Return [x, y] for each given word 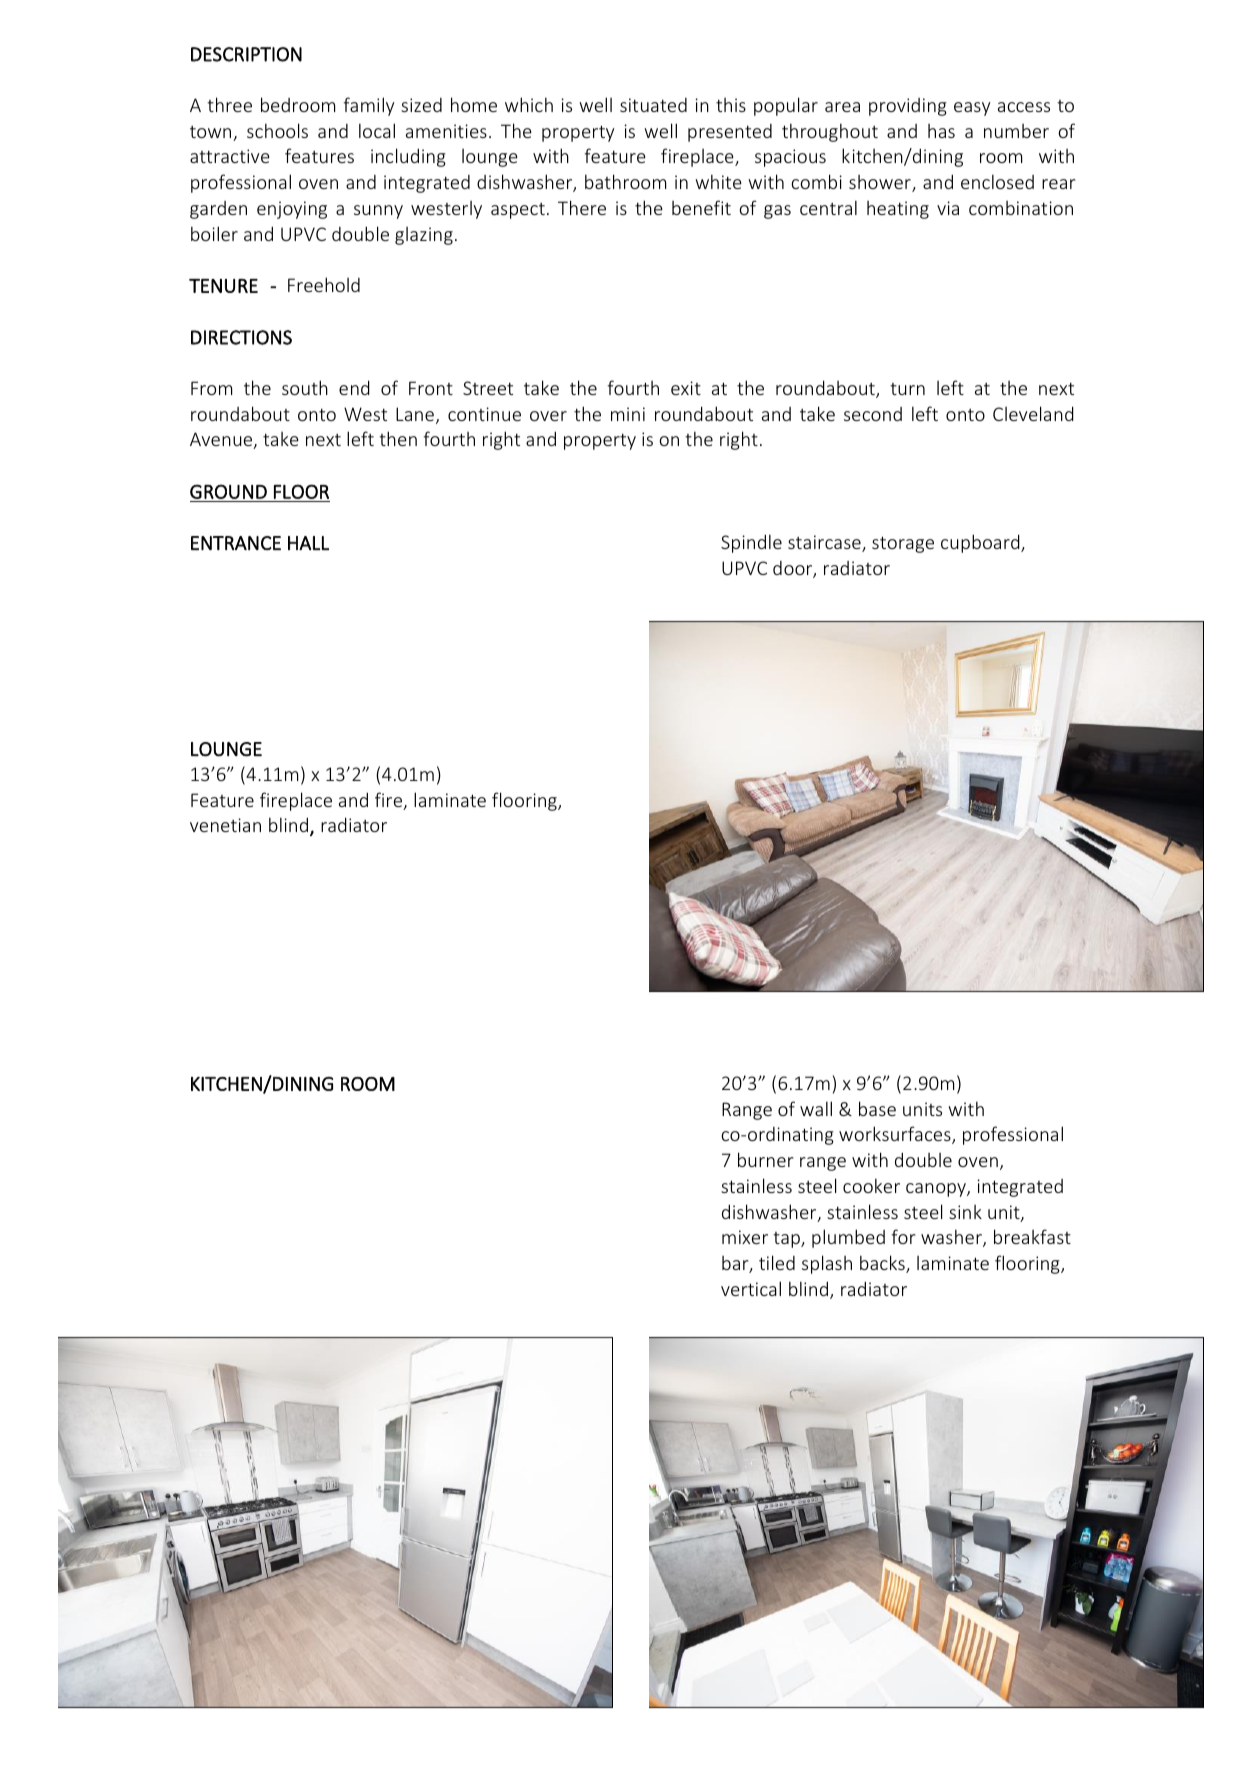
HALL [308, 543]
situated [653, 105]
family [369, 106]
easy [972, 109]
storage [903, 544]
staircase [825, 543]
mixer [745, 1237]
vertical [751, 1288]
